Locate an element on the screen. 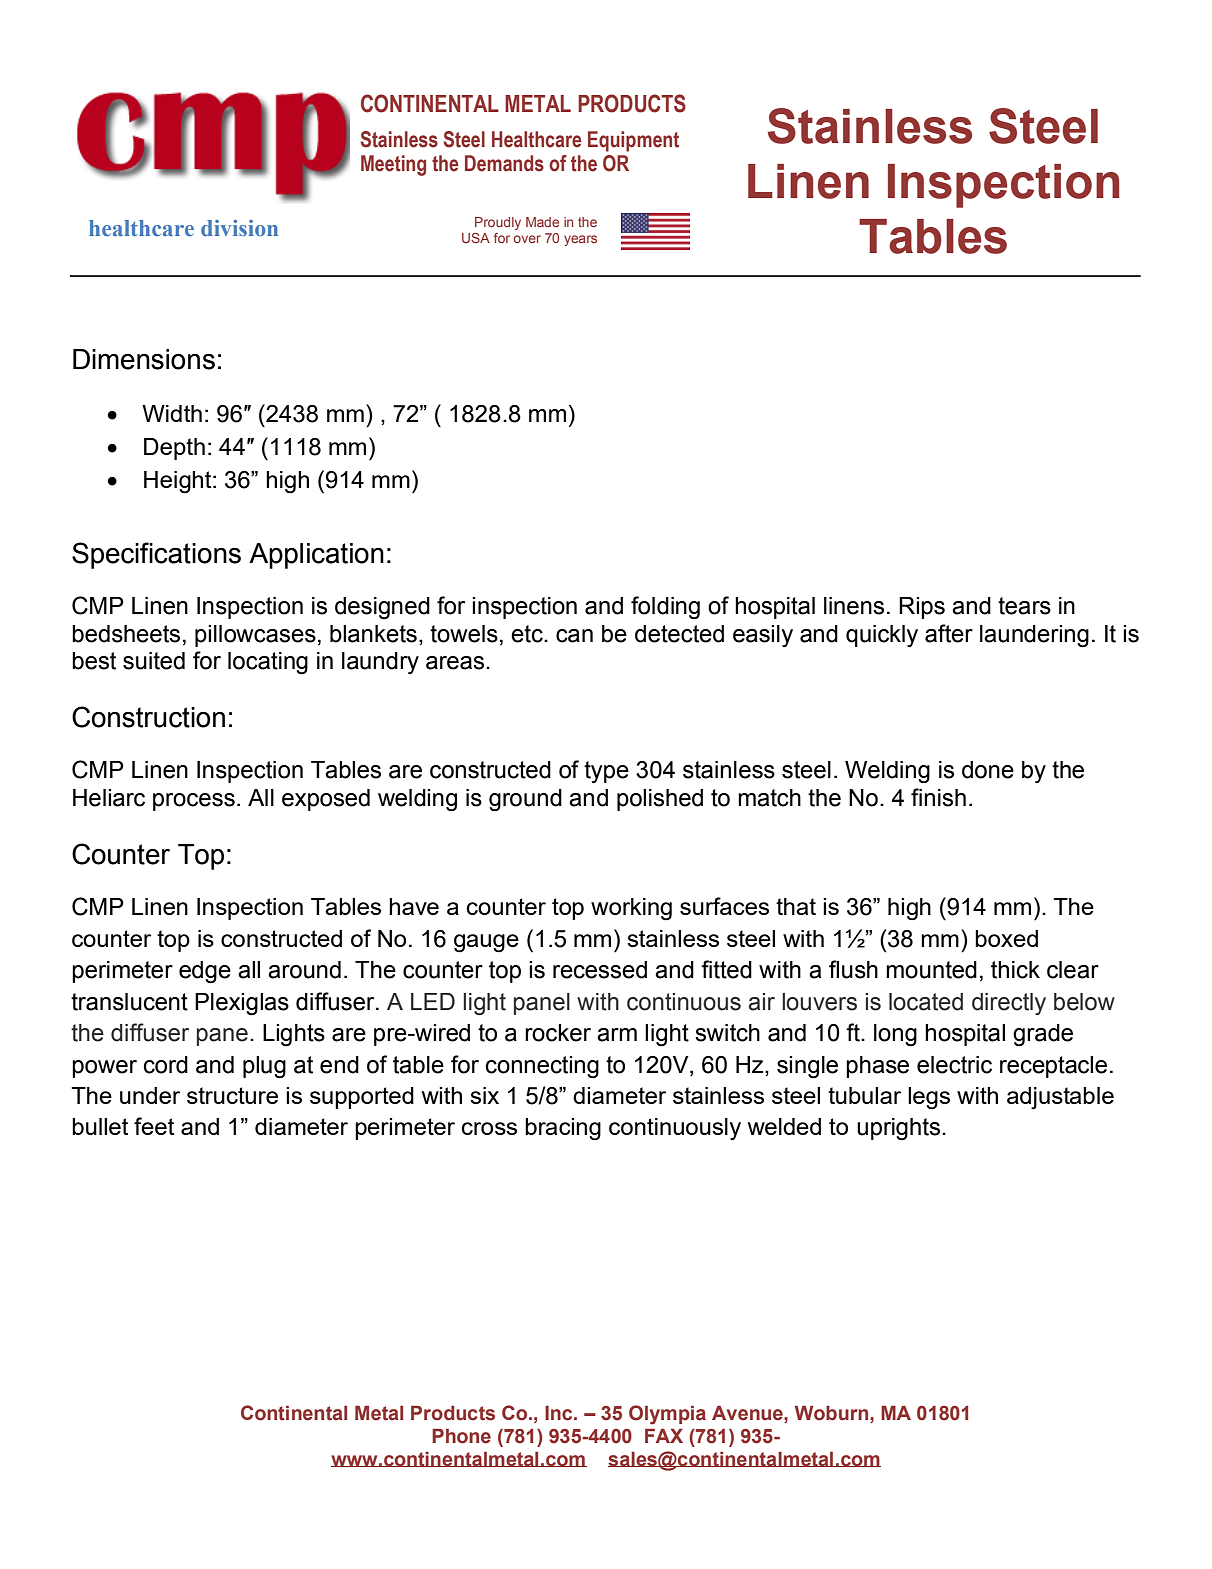 Image resolution: width=1212 pixels, height=1569 pixels. finish is located at coordinates (938, 797).
